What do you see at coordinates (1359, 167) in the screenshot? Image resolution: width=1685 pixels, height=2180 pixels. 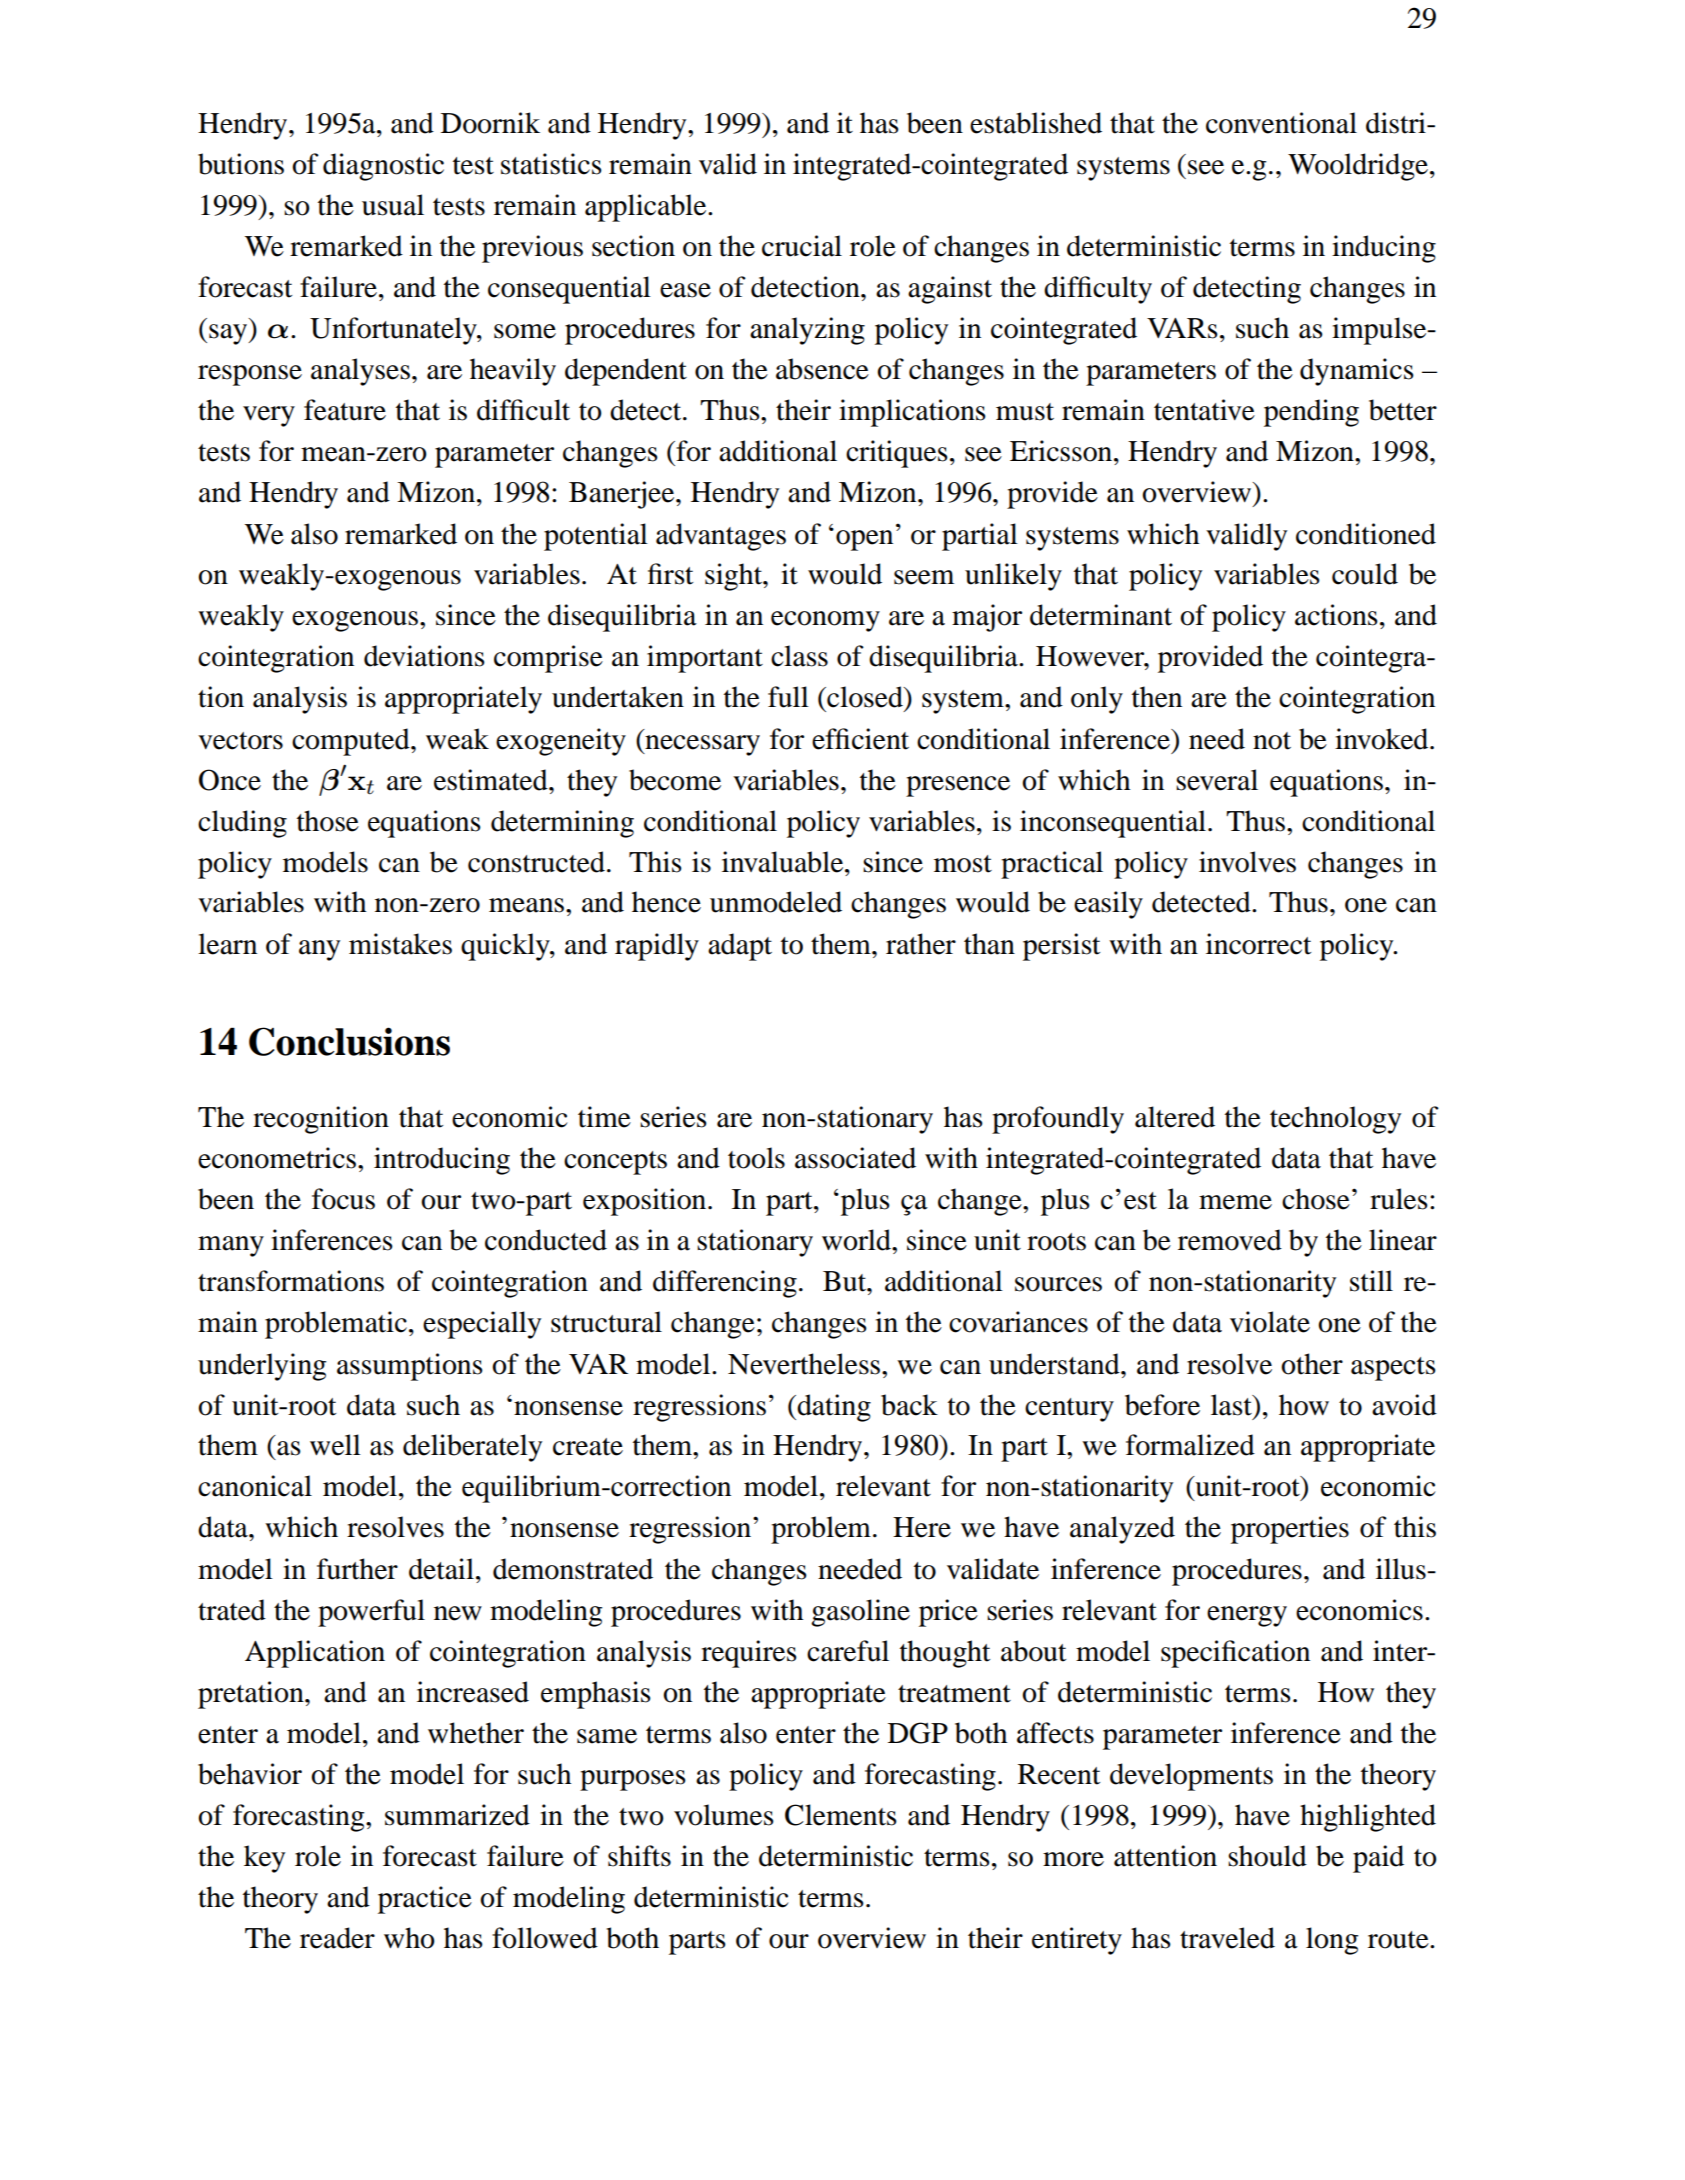 I see `Wooldridge` at bounding box center [1359, 167].
